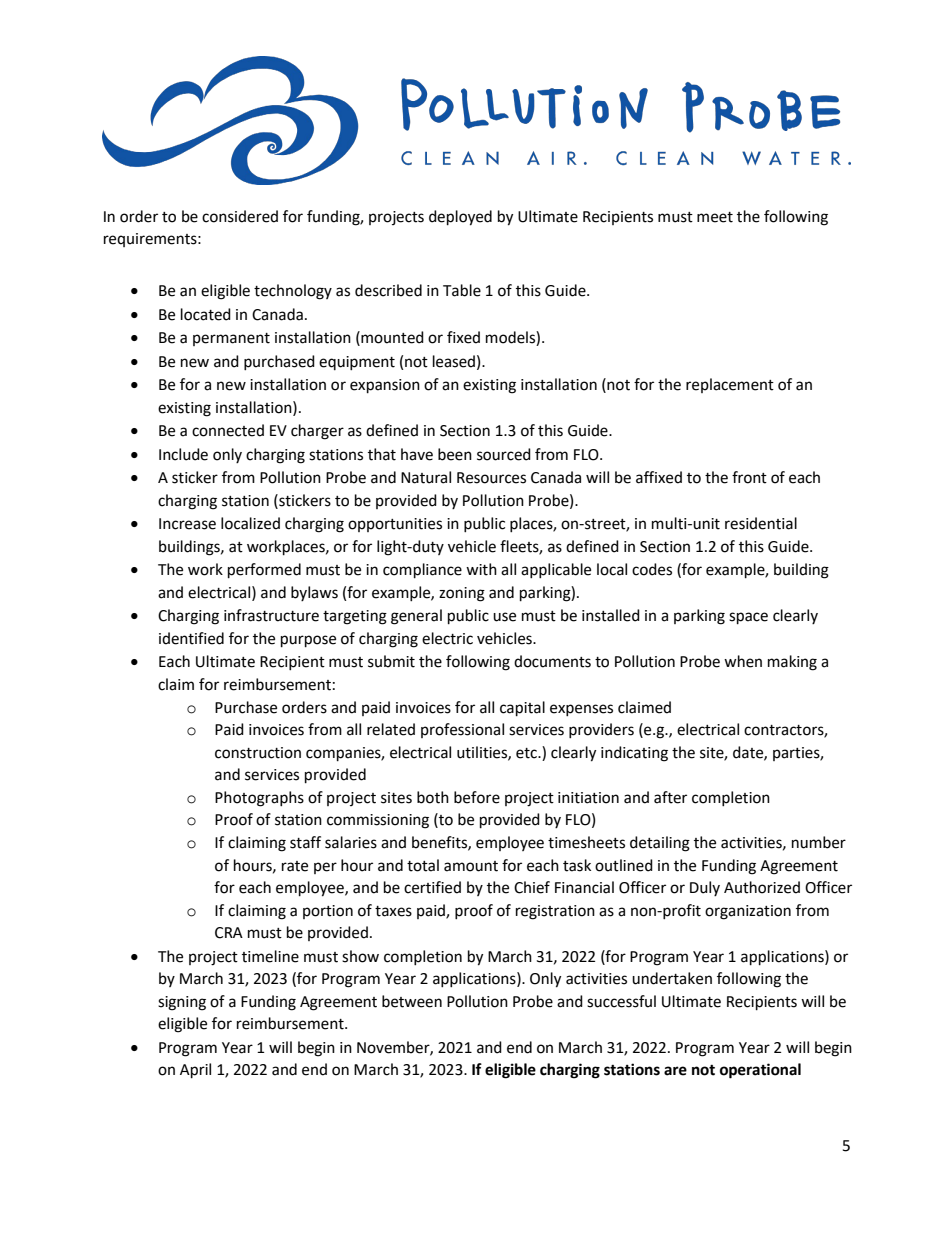 The height and width of the screenshot is (1233, 952). Describe the element at coordinates (412, 1001) in the screenshot. I see `between` at that location.
